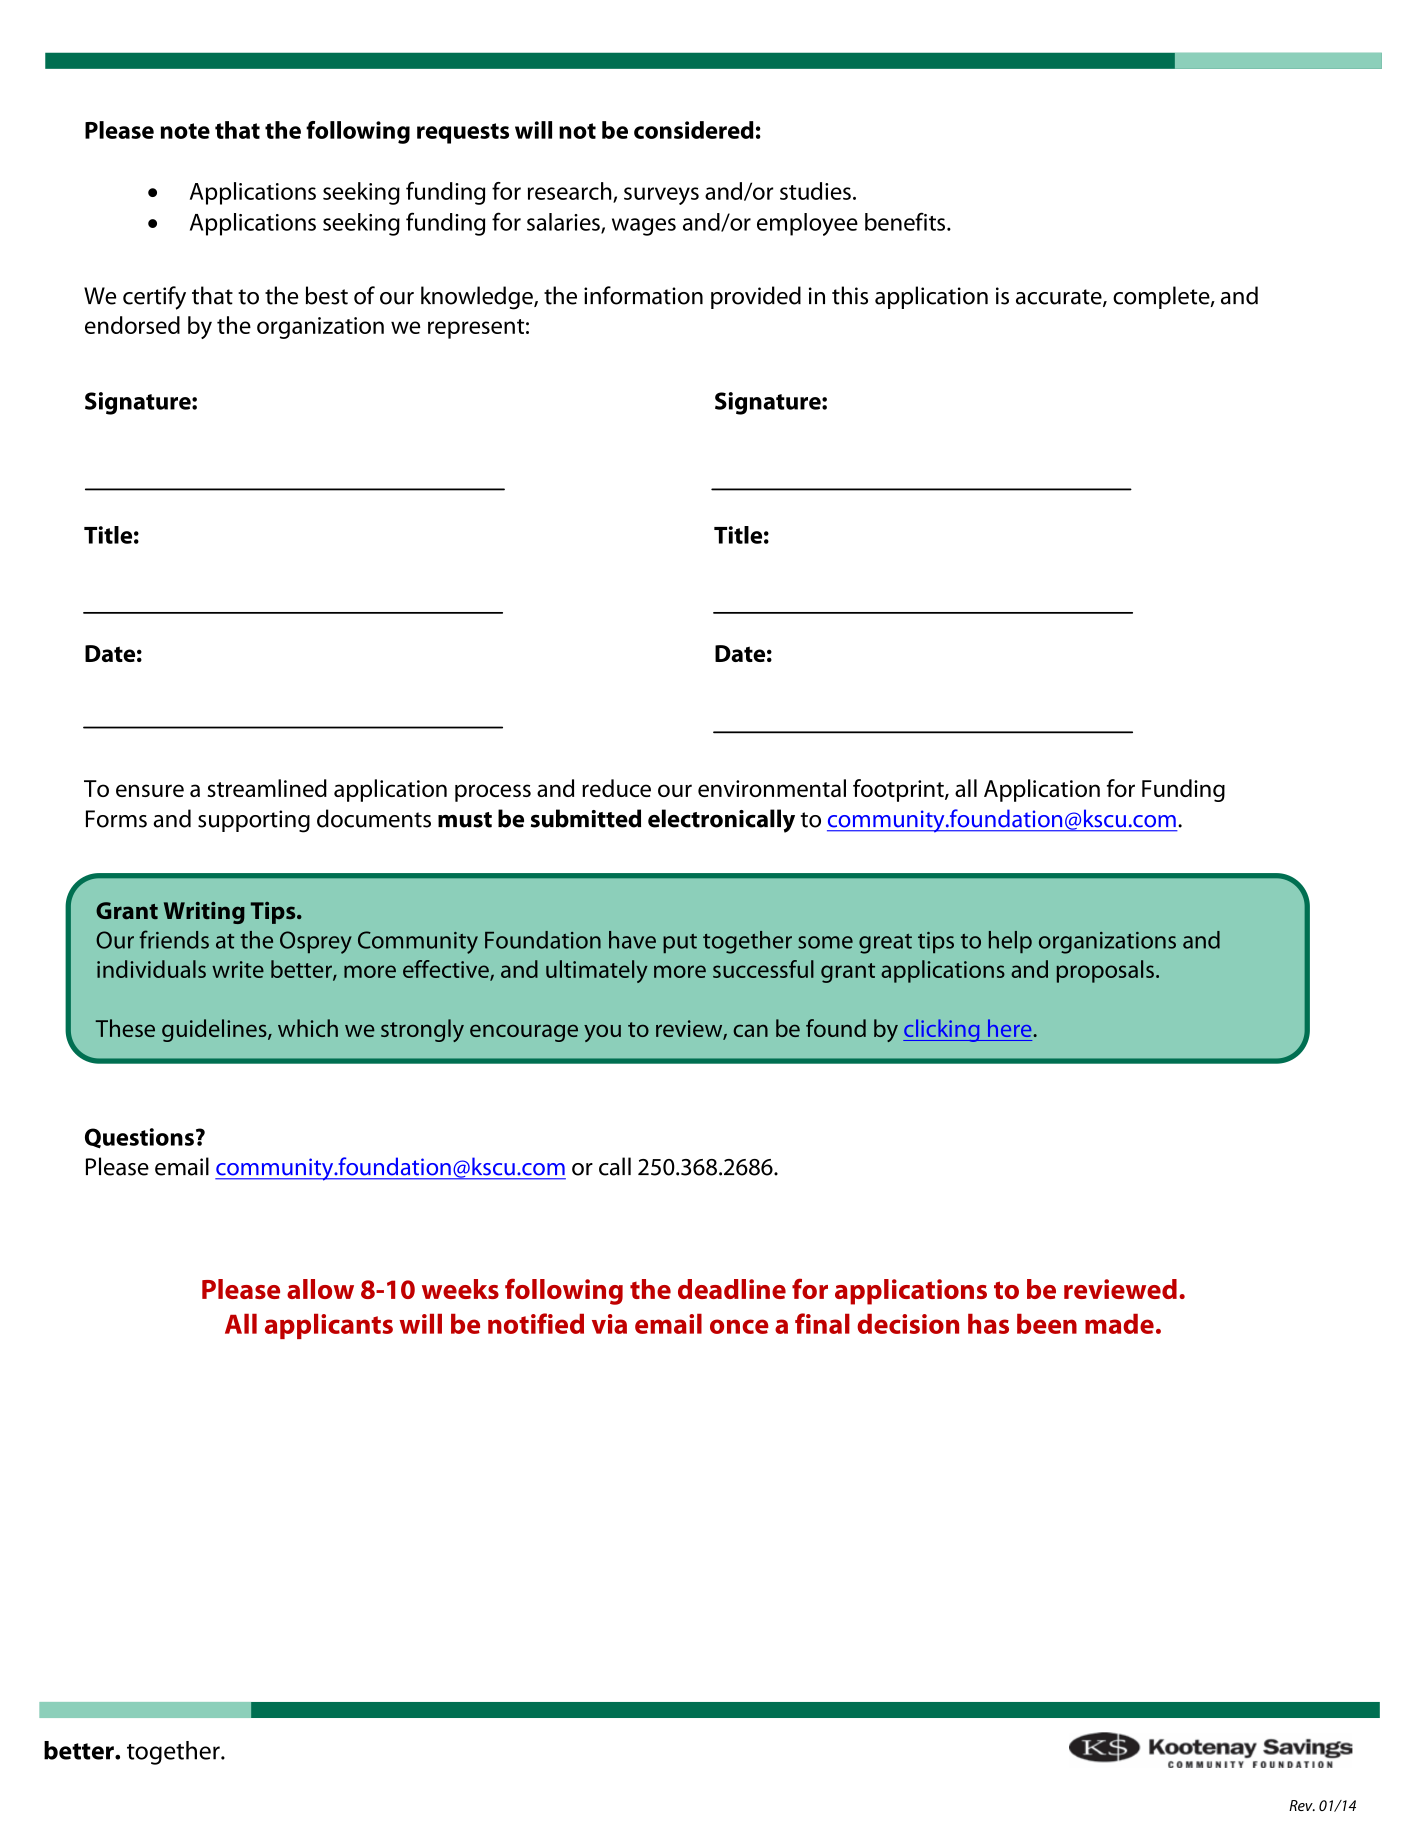  What do you see at coordinates (185, 131) in the image?
I see `note` at bounding box center [185, 131].
